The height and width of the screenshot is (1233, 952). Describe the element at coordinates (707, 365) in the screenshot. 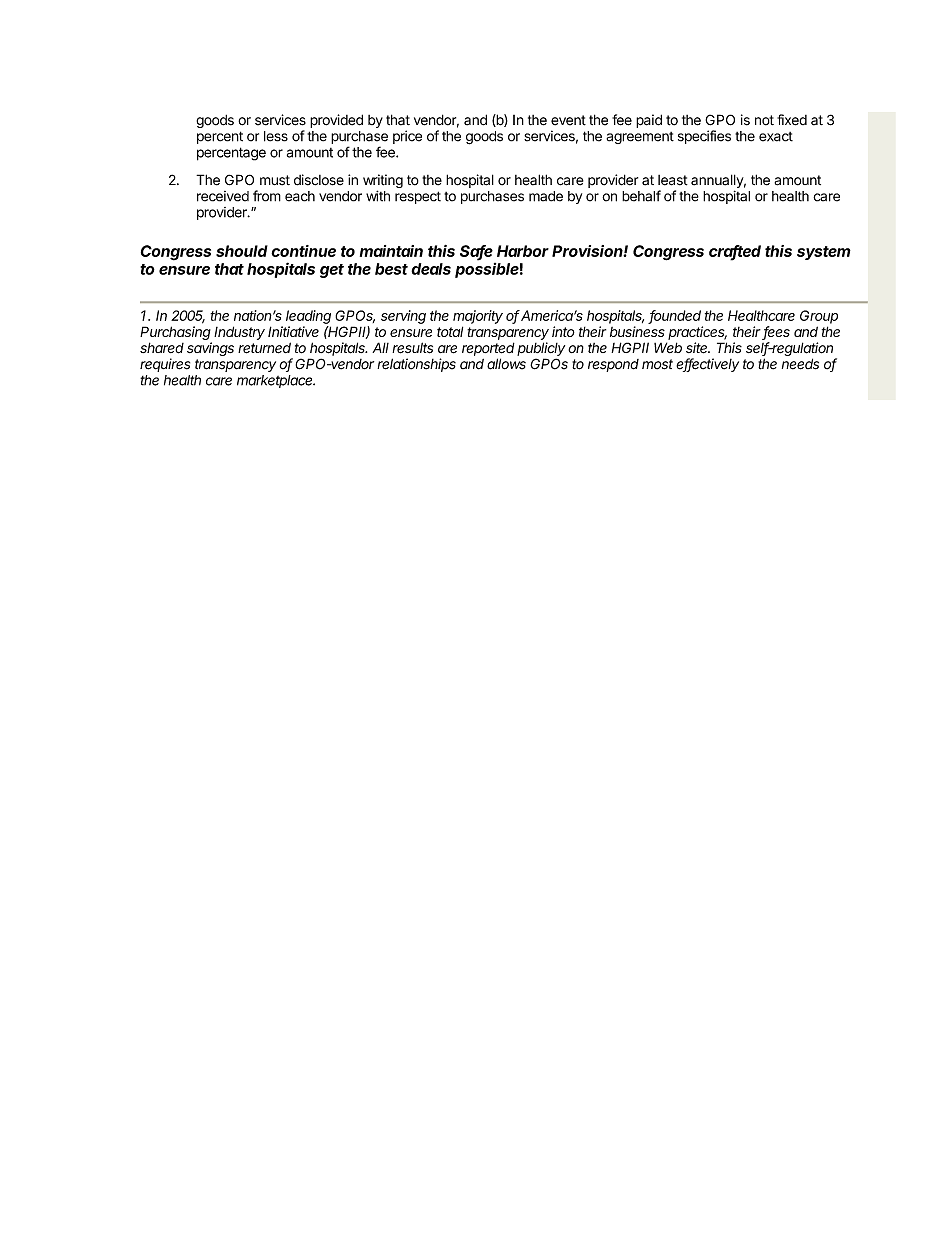

I see `effectively` at that location.
